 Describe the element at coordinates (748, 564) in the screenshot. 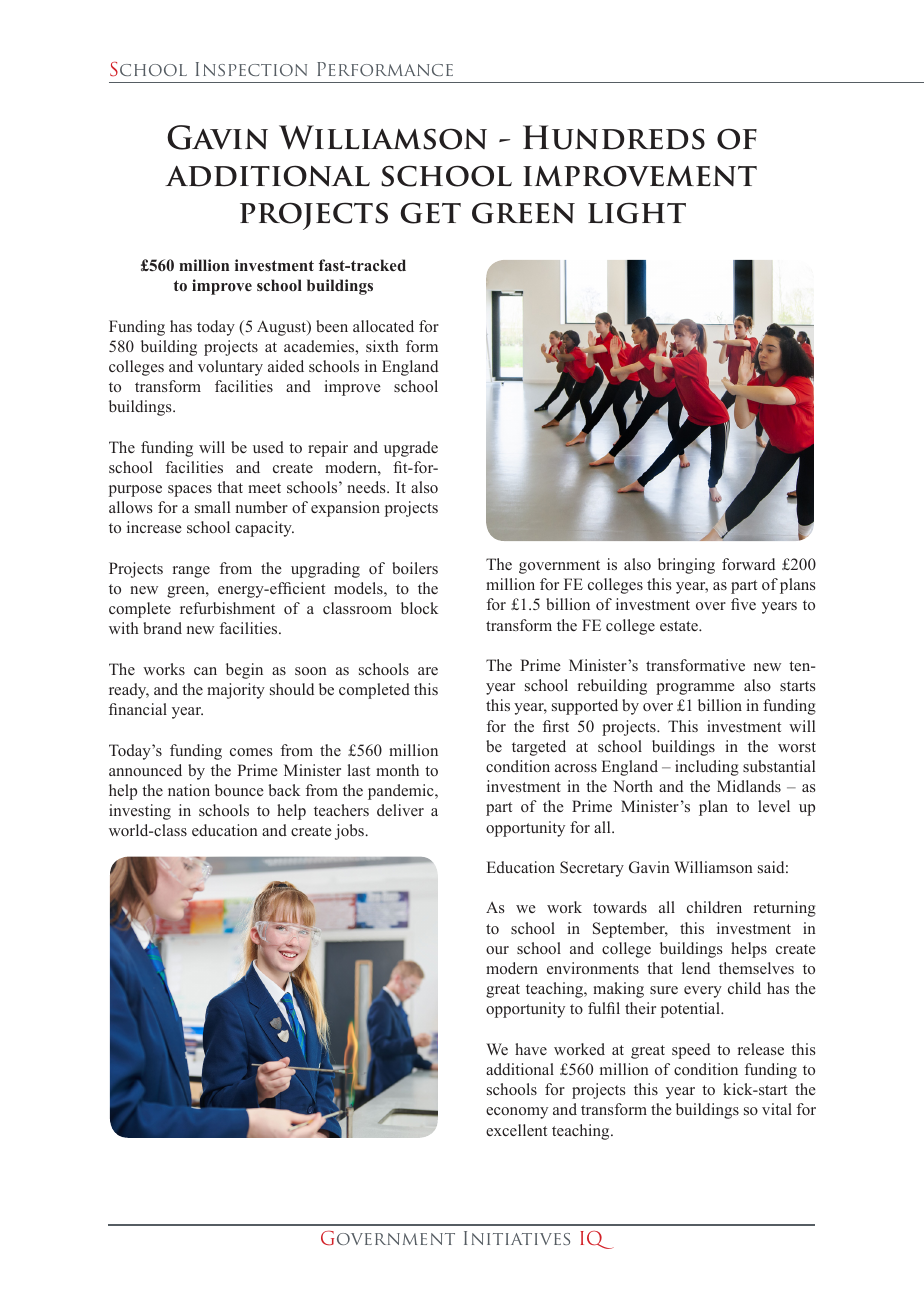

I see `forward` at that location.
